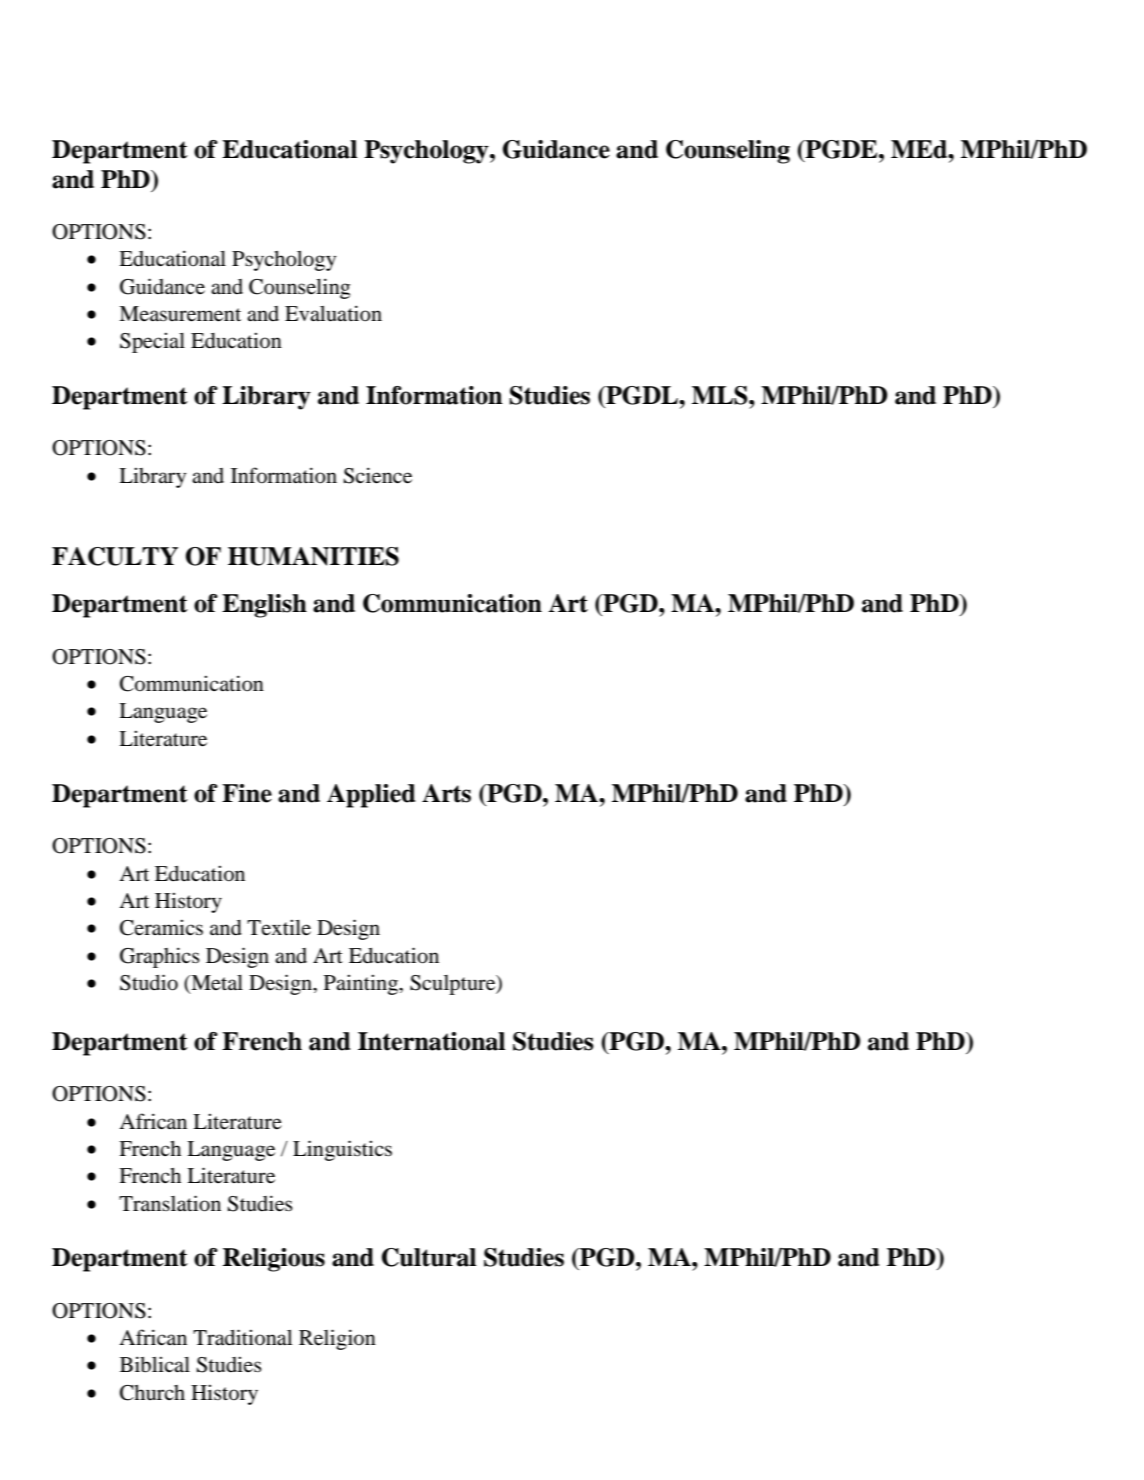 This image has width=1144, height=1480. Describe the element at coordinates (446, 793) in the image. I see `Arts` at that location.
